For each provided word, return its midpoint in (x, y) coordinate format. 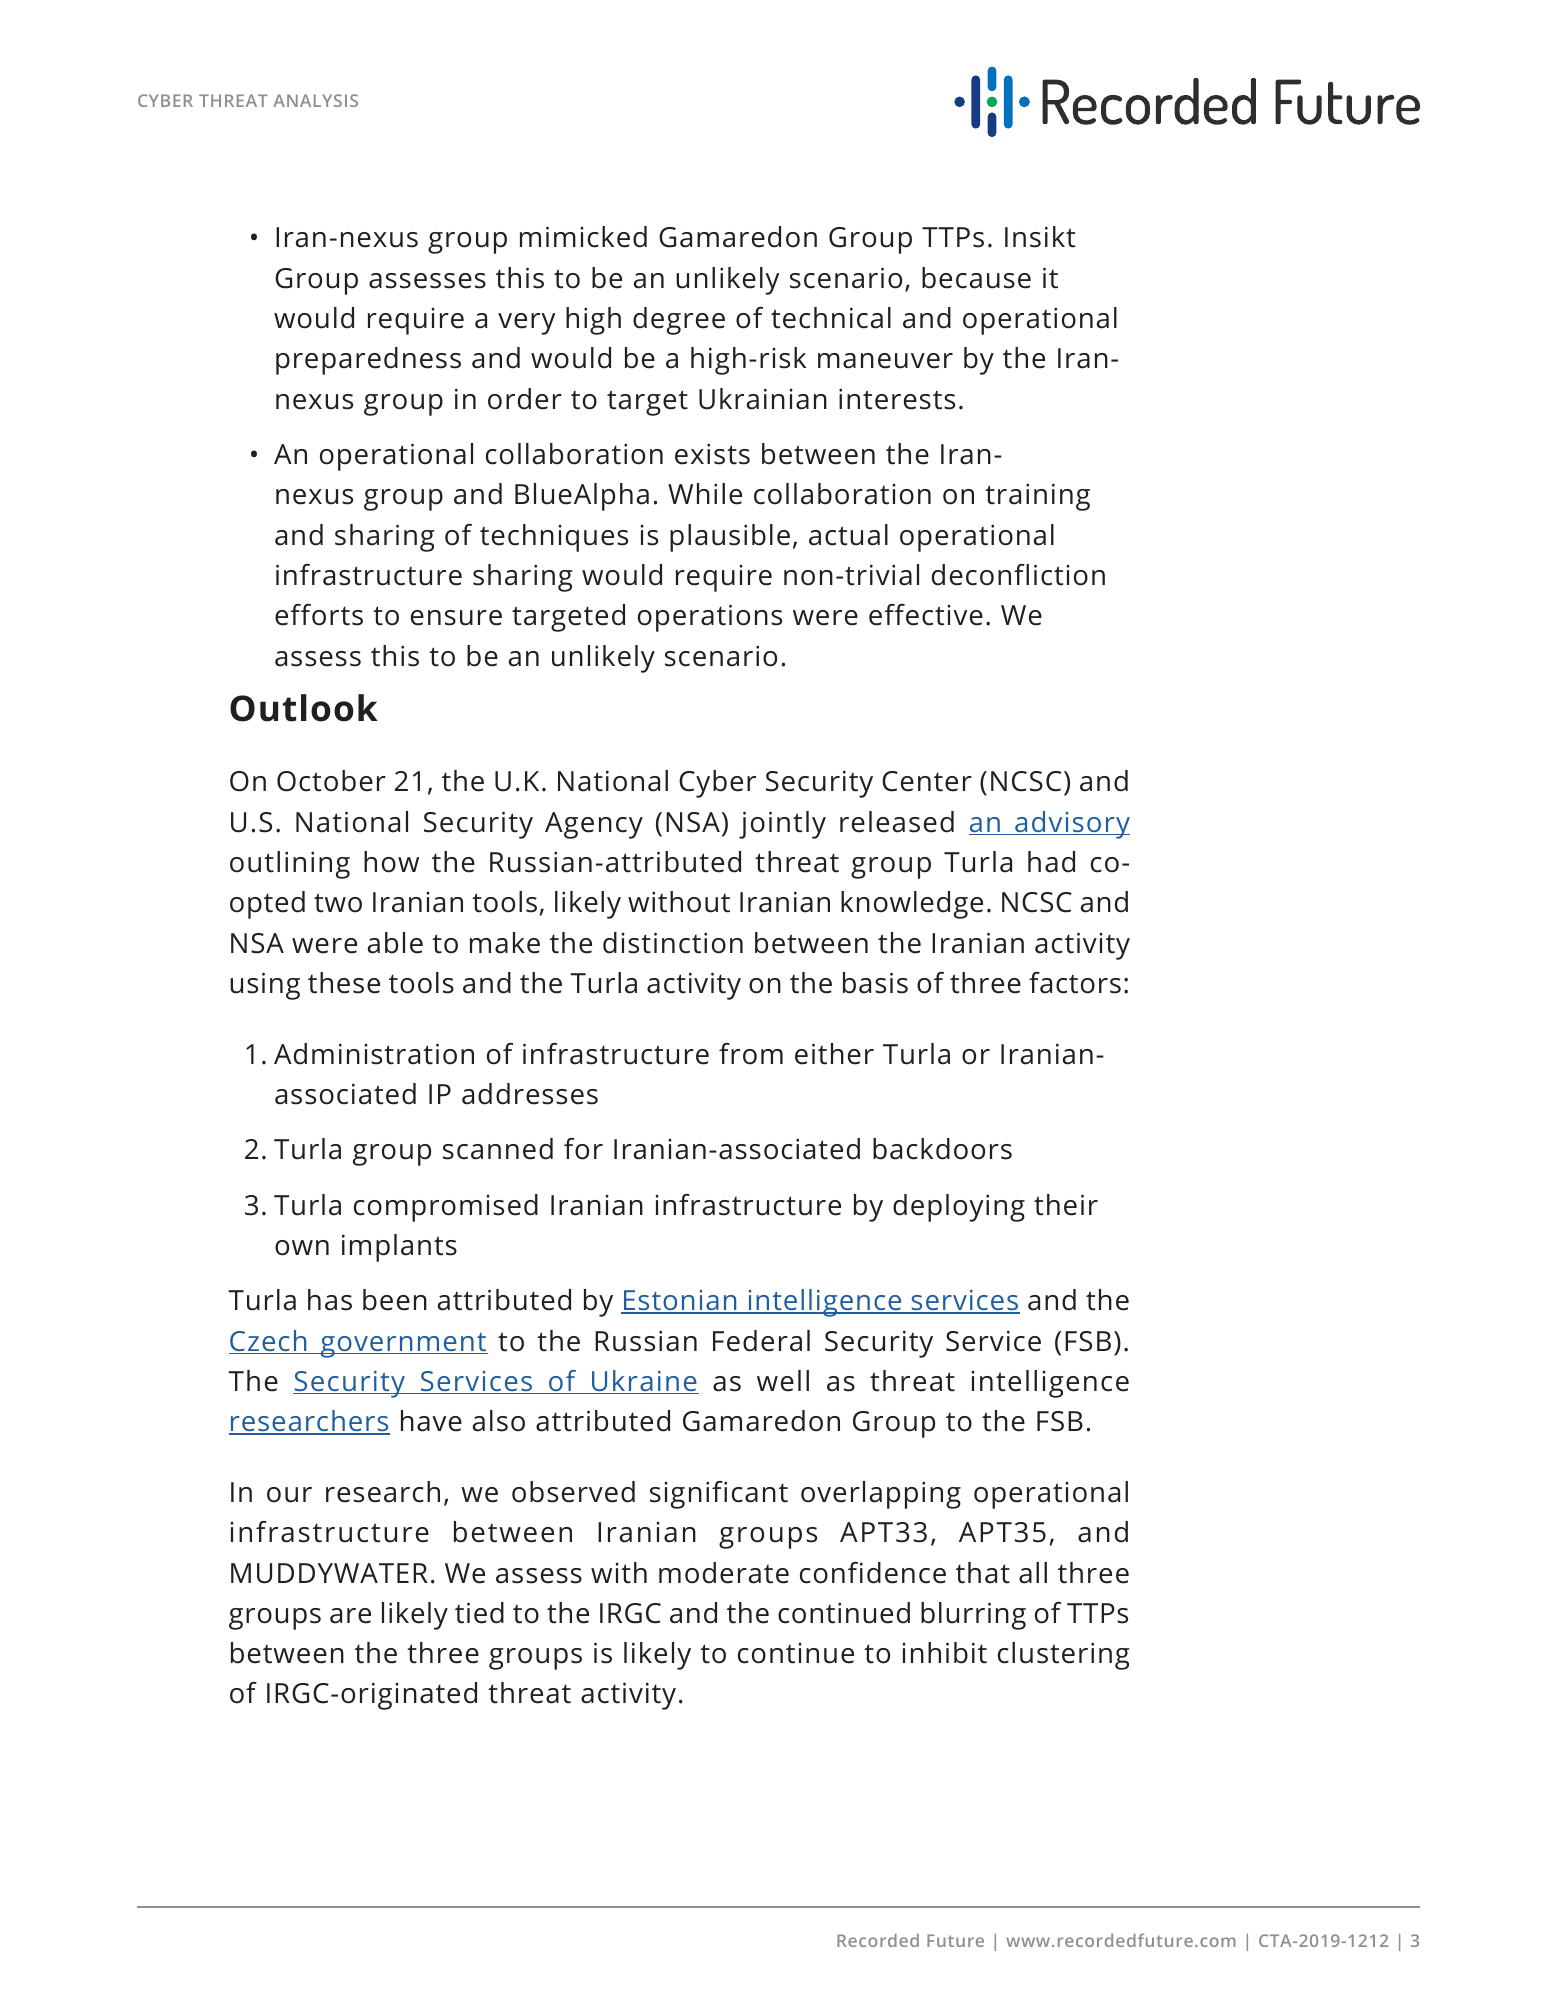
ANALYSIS (315, 100)
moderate (724, 1573)
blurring (973, 1616)
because (976, 278)
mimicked (583, 237)
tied (479, 1613)
